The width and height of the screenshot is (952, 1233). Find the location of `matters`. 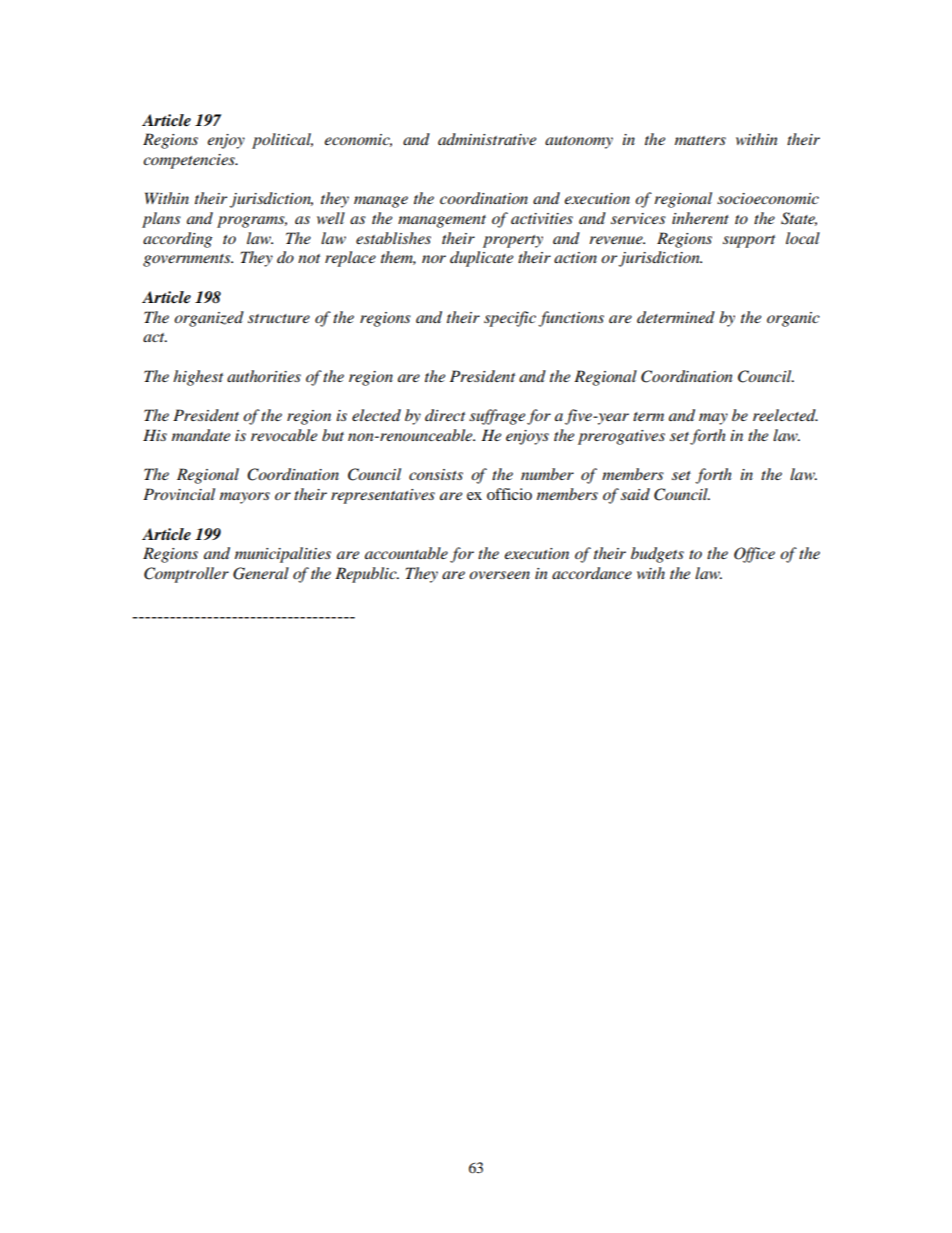

matters is located at coordinates (700, 140).
